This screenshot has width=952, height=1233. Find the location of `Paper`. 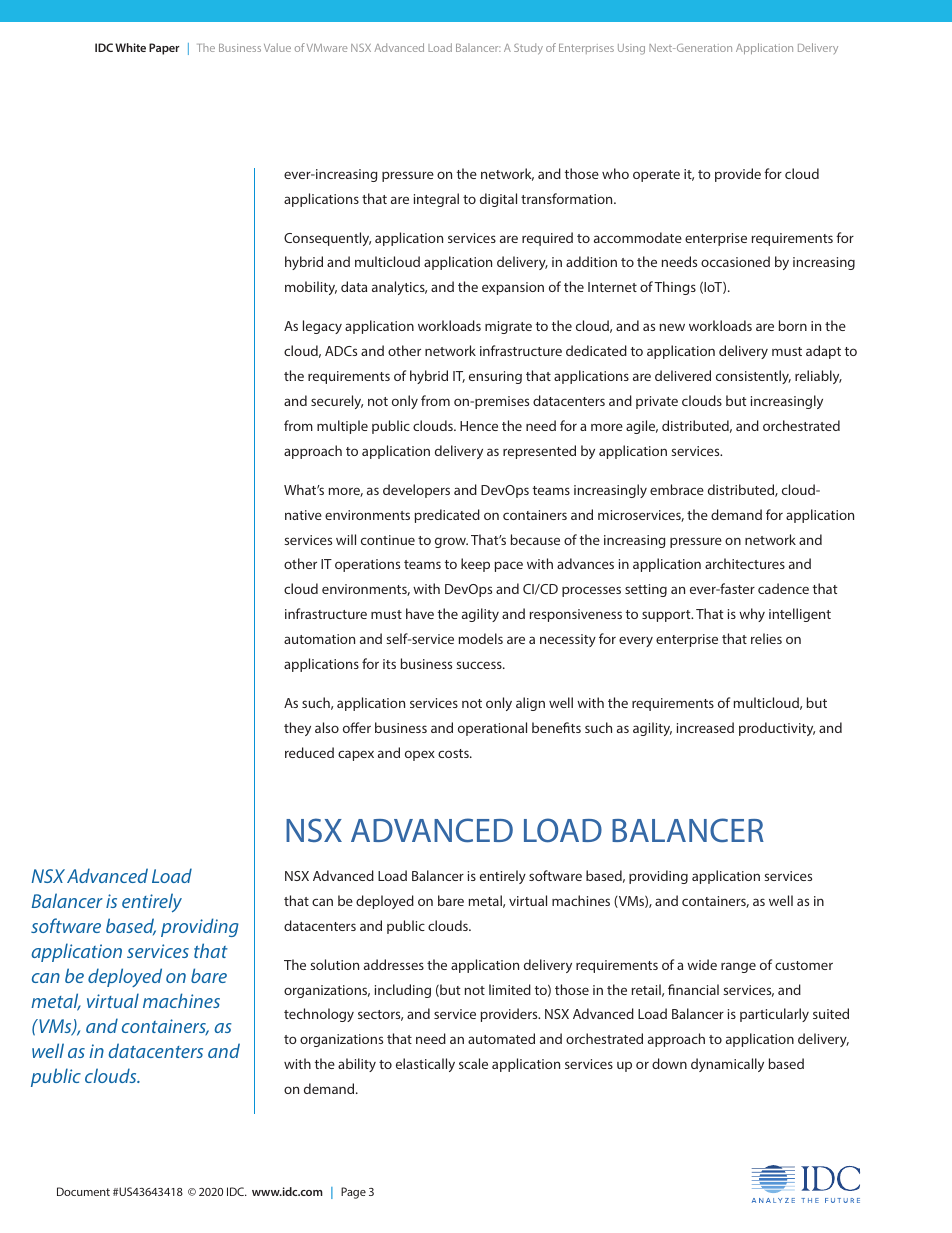

Paper is located at coordinates (164, 49).
